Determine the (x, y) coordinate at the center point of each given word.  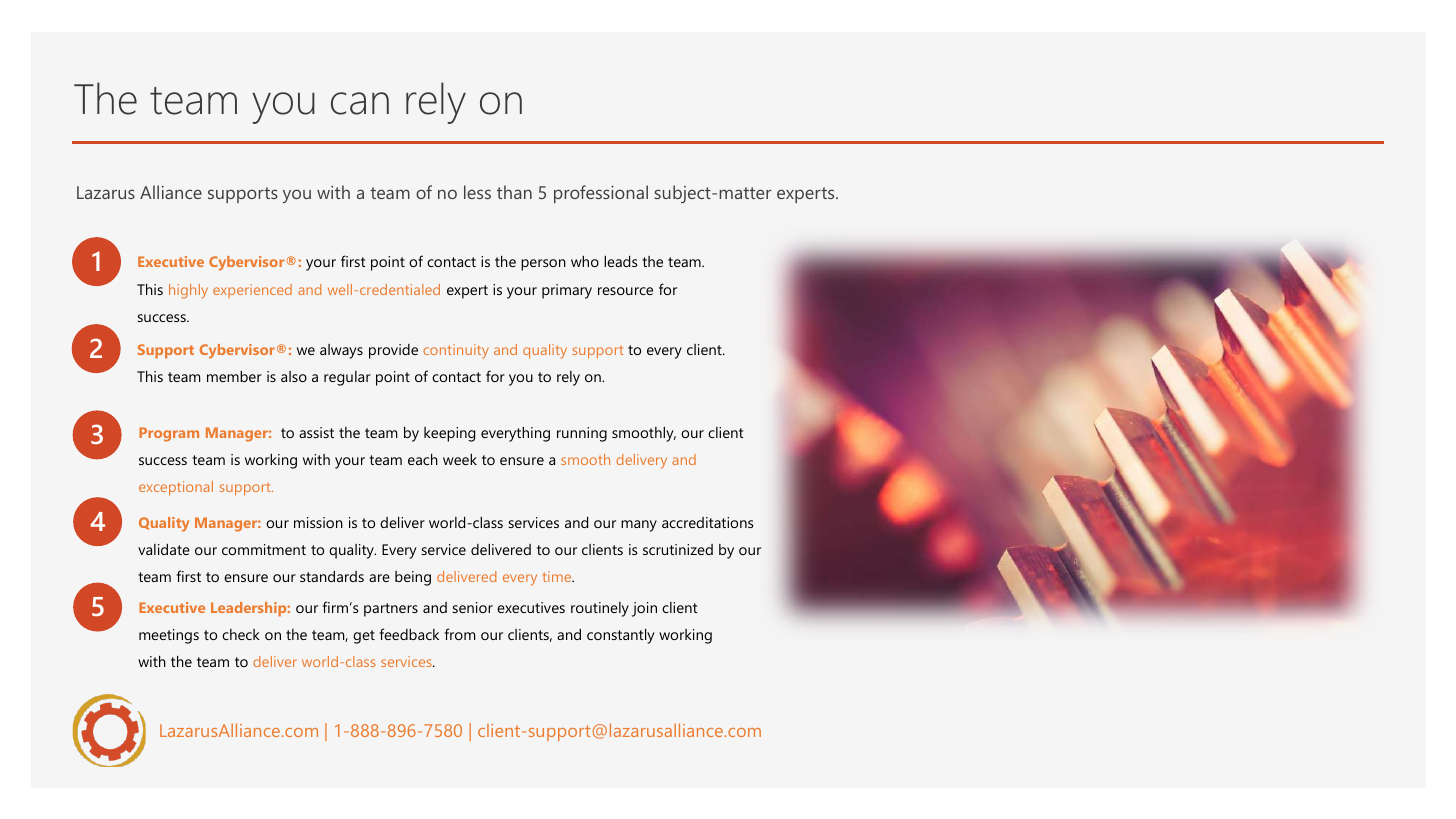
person (543, 265)
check (241, 634)
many (639, 526)
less (477, 192)
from (459, 634)
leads (620, 261)
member (234, 376)
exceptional (176, 488)
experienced (252, 291)
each (423, 459)
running (582, 434)
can (360, 103)
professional (601, 194)
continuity (456, 351)
